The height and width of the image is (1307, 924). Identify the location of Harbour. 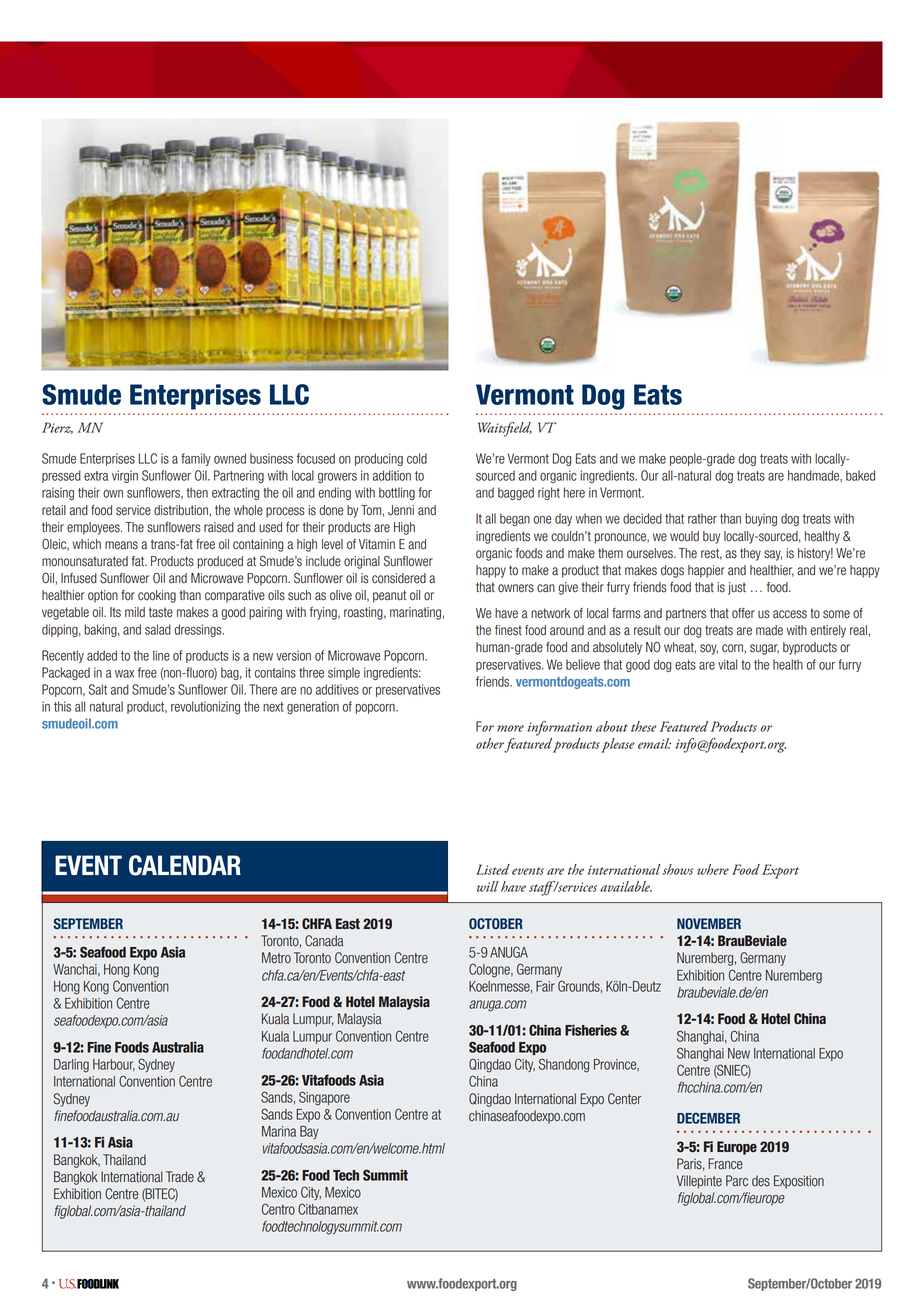
(114, 1065).
